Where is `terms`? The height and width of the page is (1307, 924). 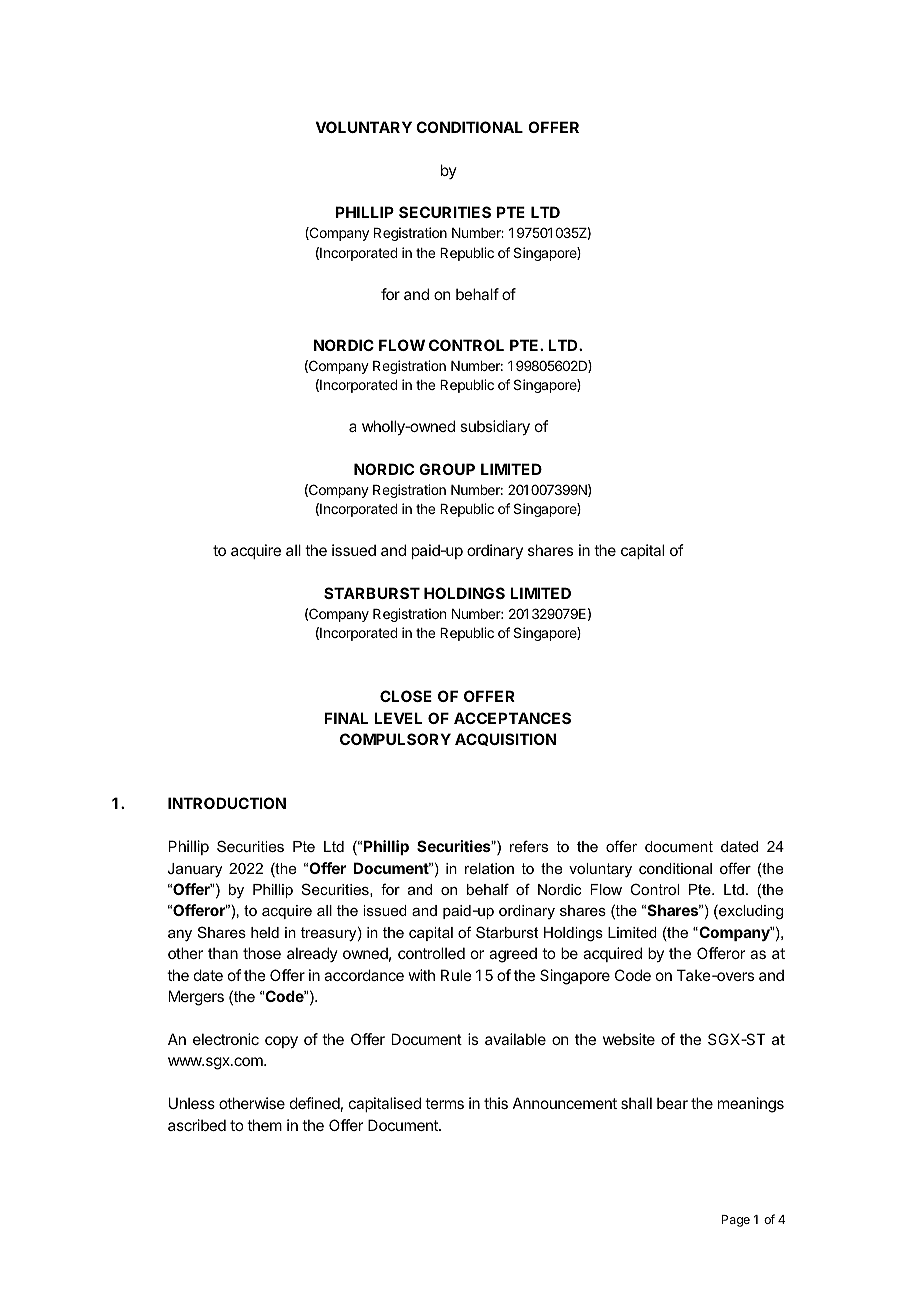 terms is located at coordinates (444, 1103).
